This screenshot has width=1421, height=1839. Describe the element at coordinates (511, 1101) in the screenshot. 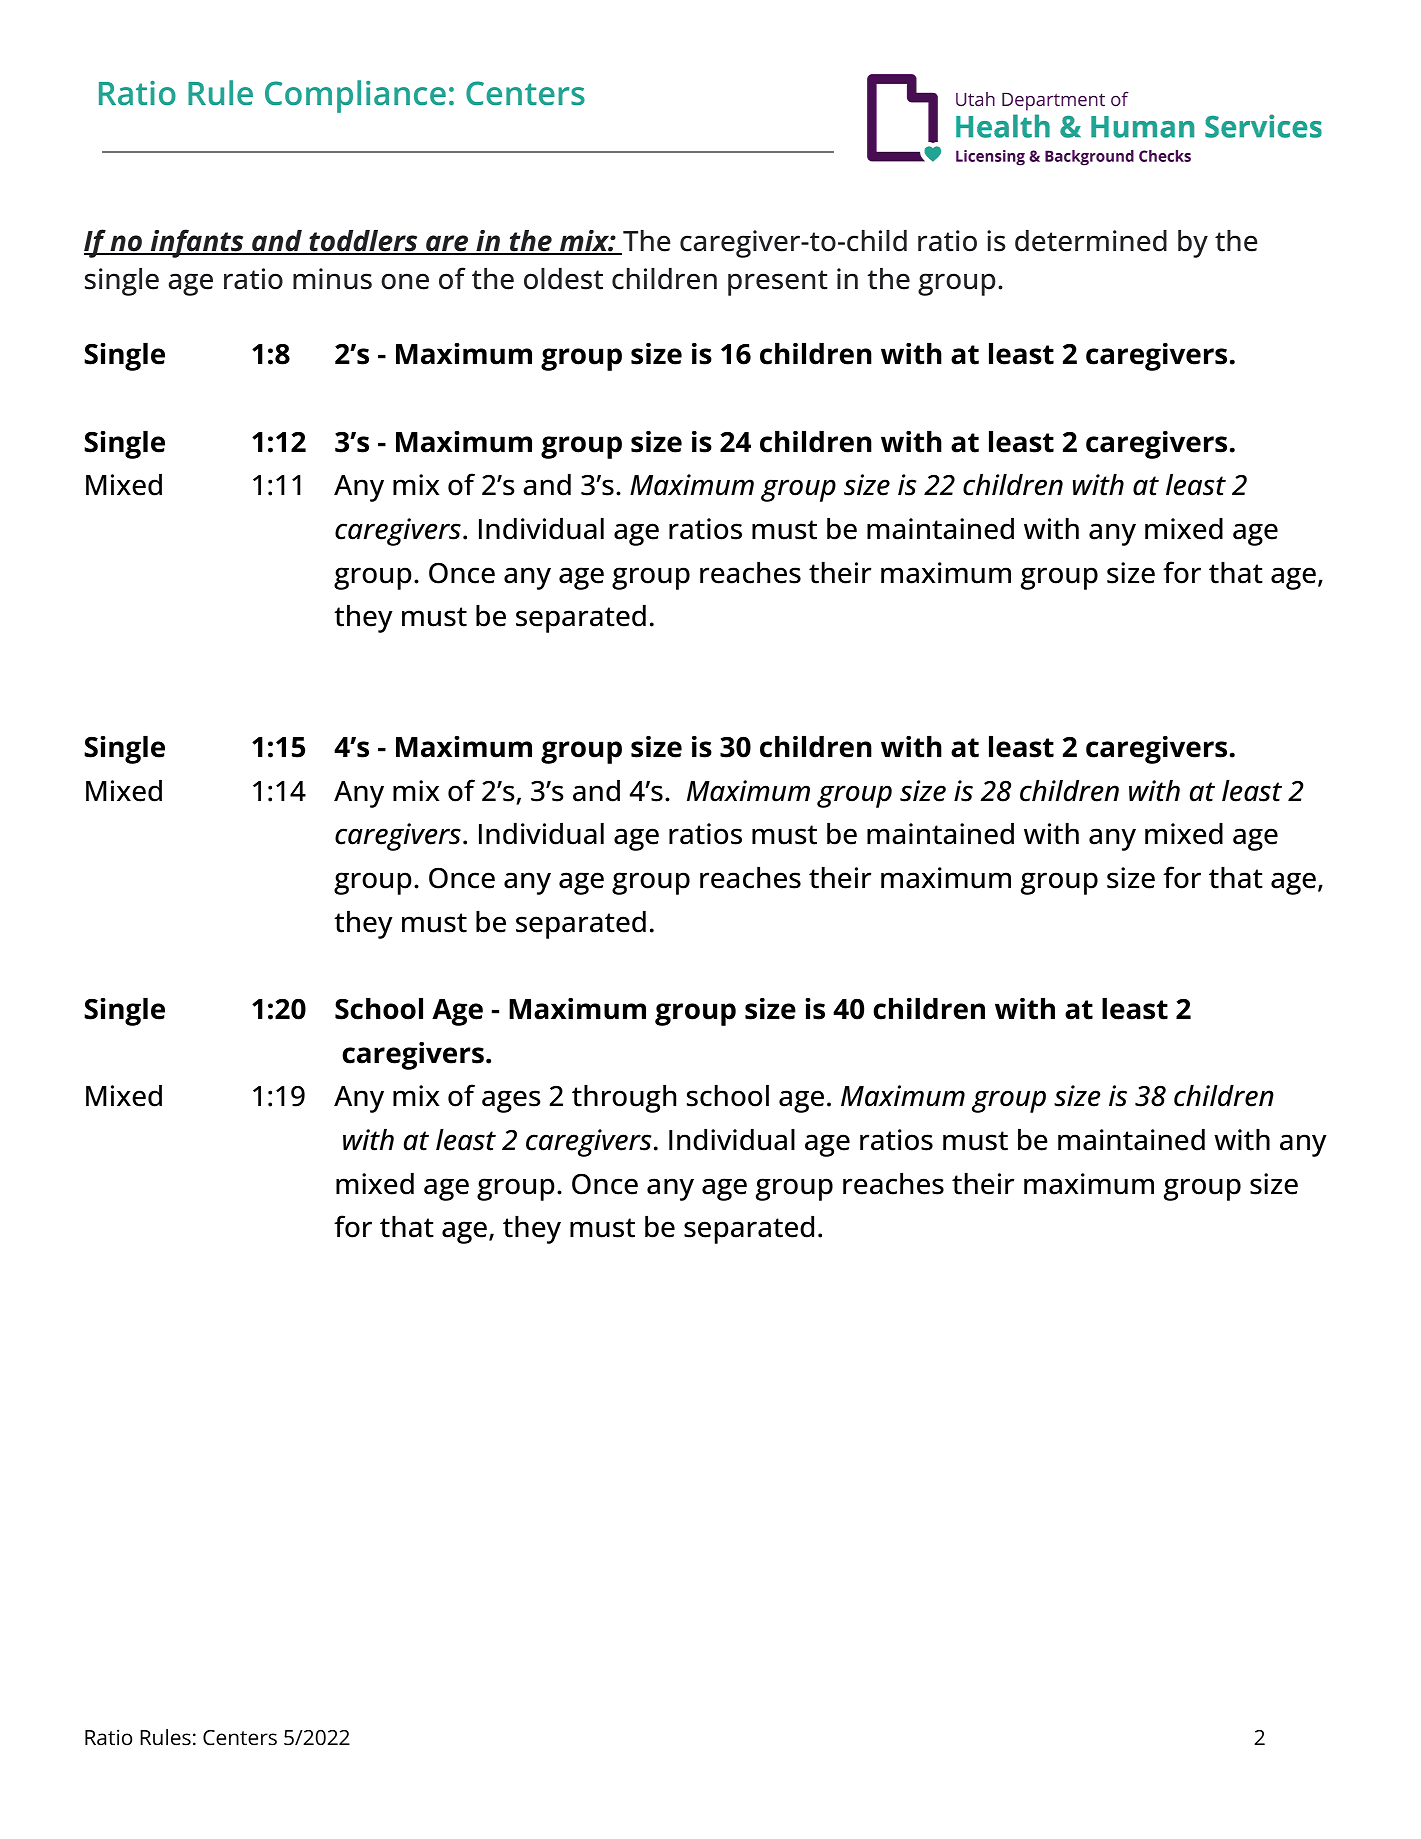

I see `ages` at that location.
